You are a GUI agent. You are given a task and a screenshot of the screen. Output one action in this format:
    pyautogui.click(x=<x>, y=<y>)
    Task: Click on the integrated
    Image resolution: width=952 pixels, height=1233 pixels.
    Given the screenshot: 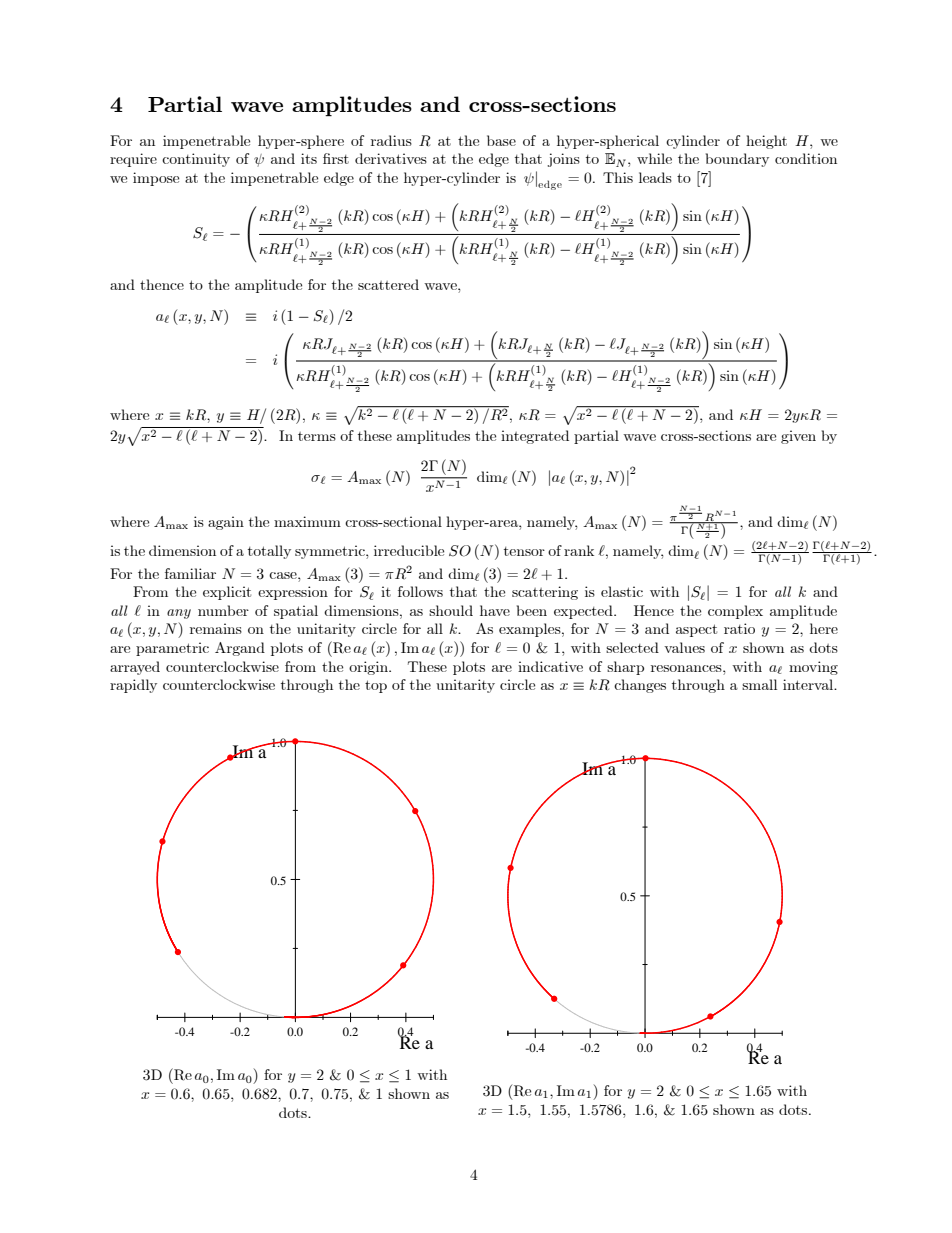 What is the action you would take?
    pyautogui.click(x=535, y=437)
